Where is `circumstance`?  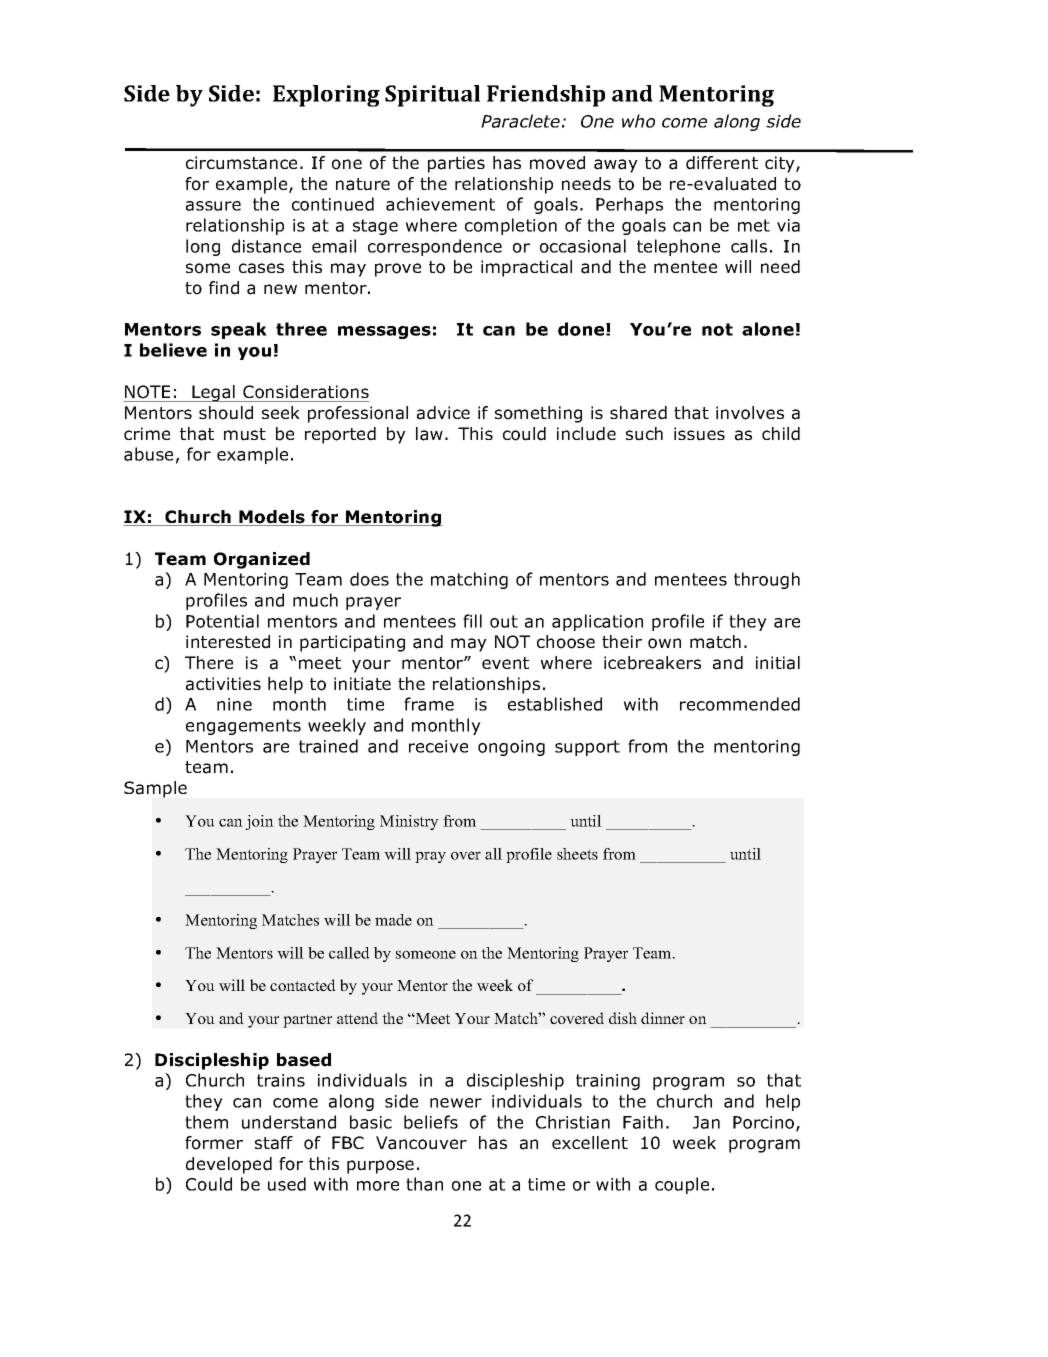 circumstance is located at coordinates (241, 163).
